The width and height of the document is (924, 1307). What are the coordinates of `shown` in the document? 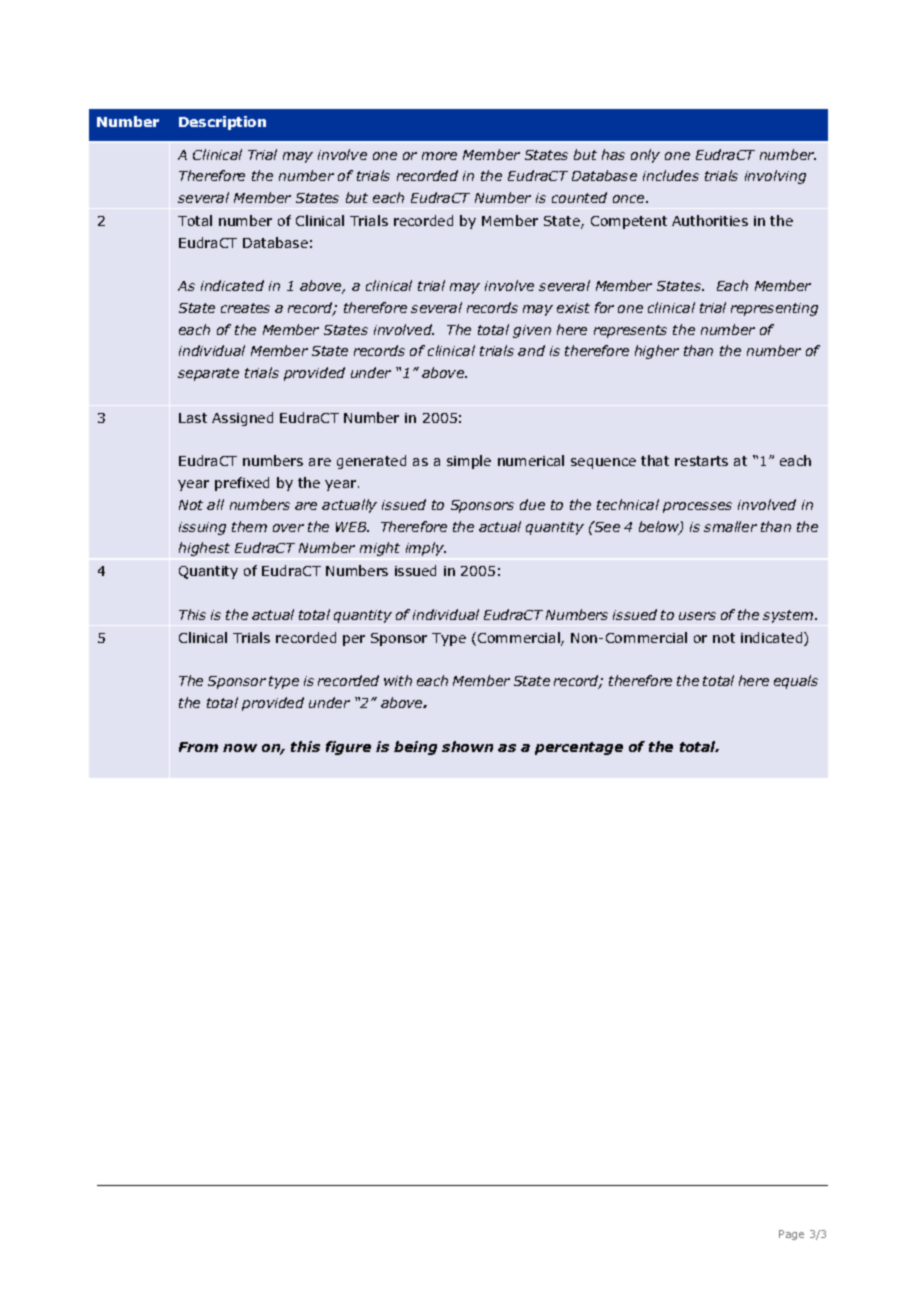 It's located at (467, 746).
